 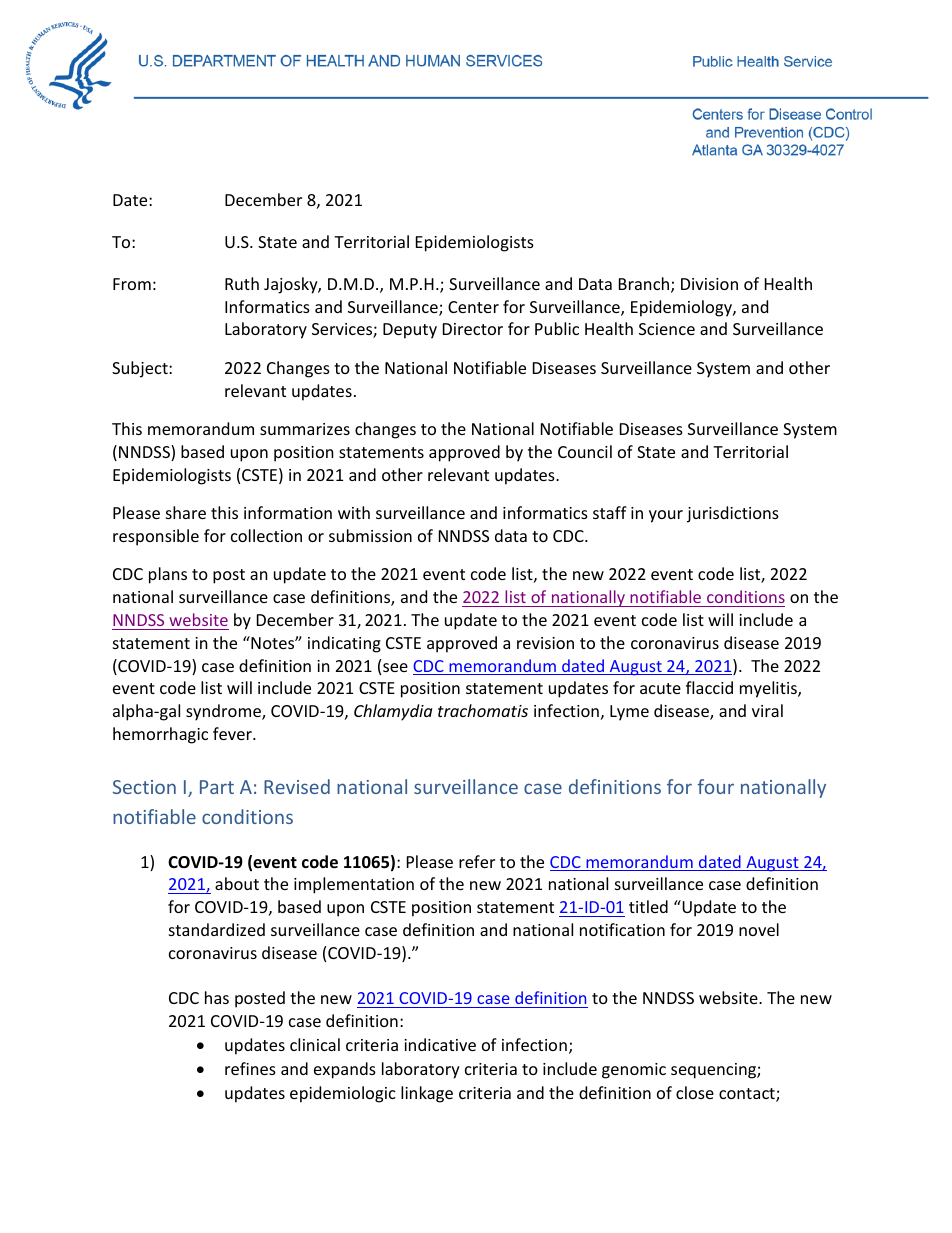 I want to click on plans, so click(x=168, y=575).
